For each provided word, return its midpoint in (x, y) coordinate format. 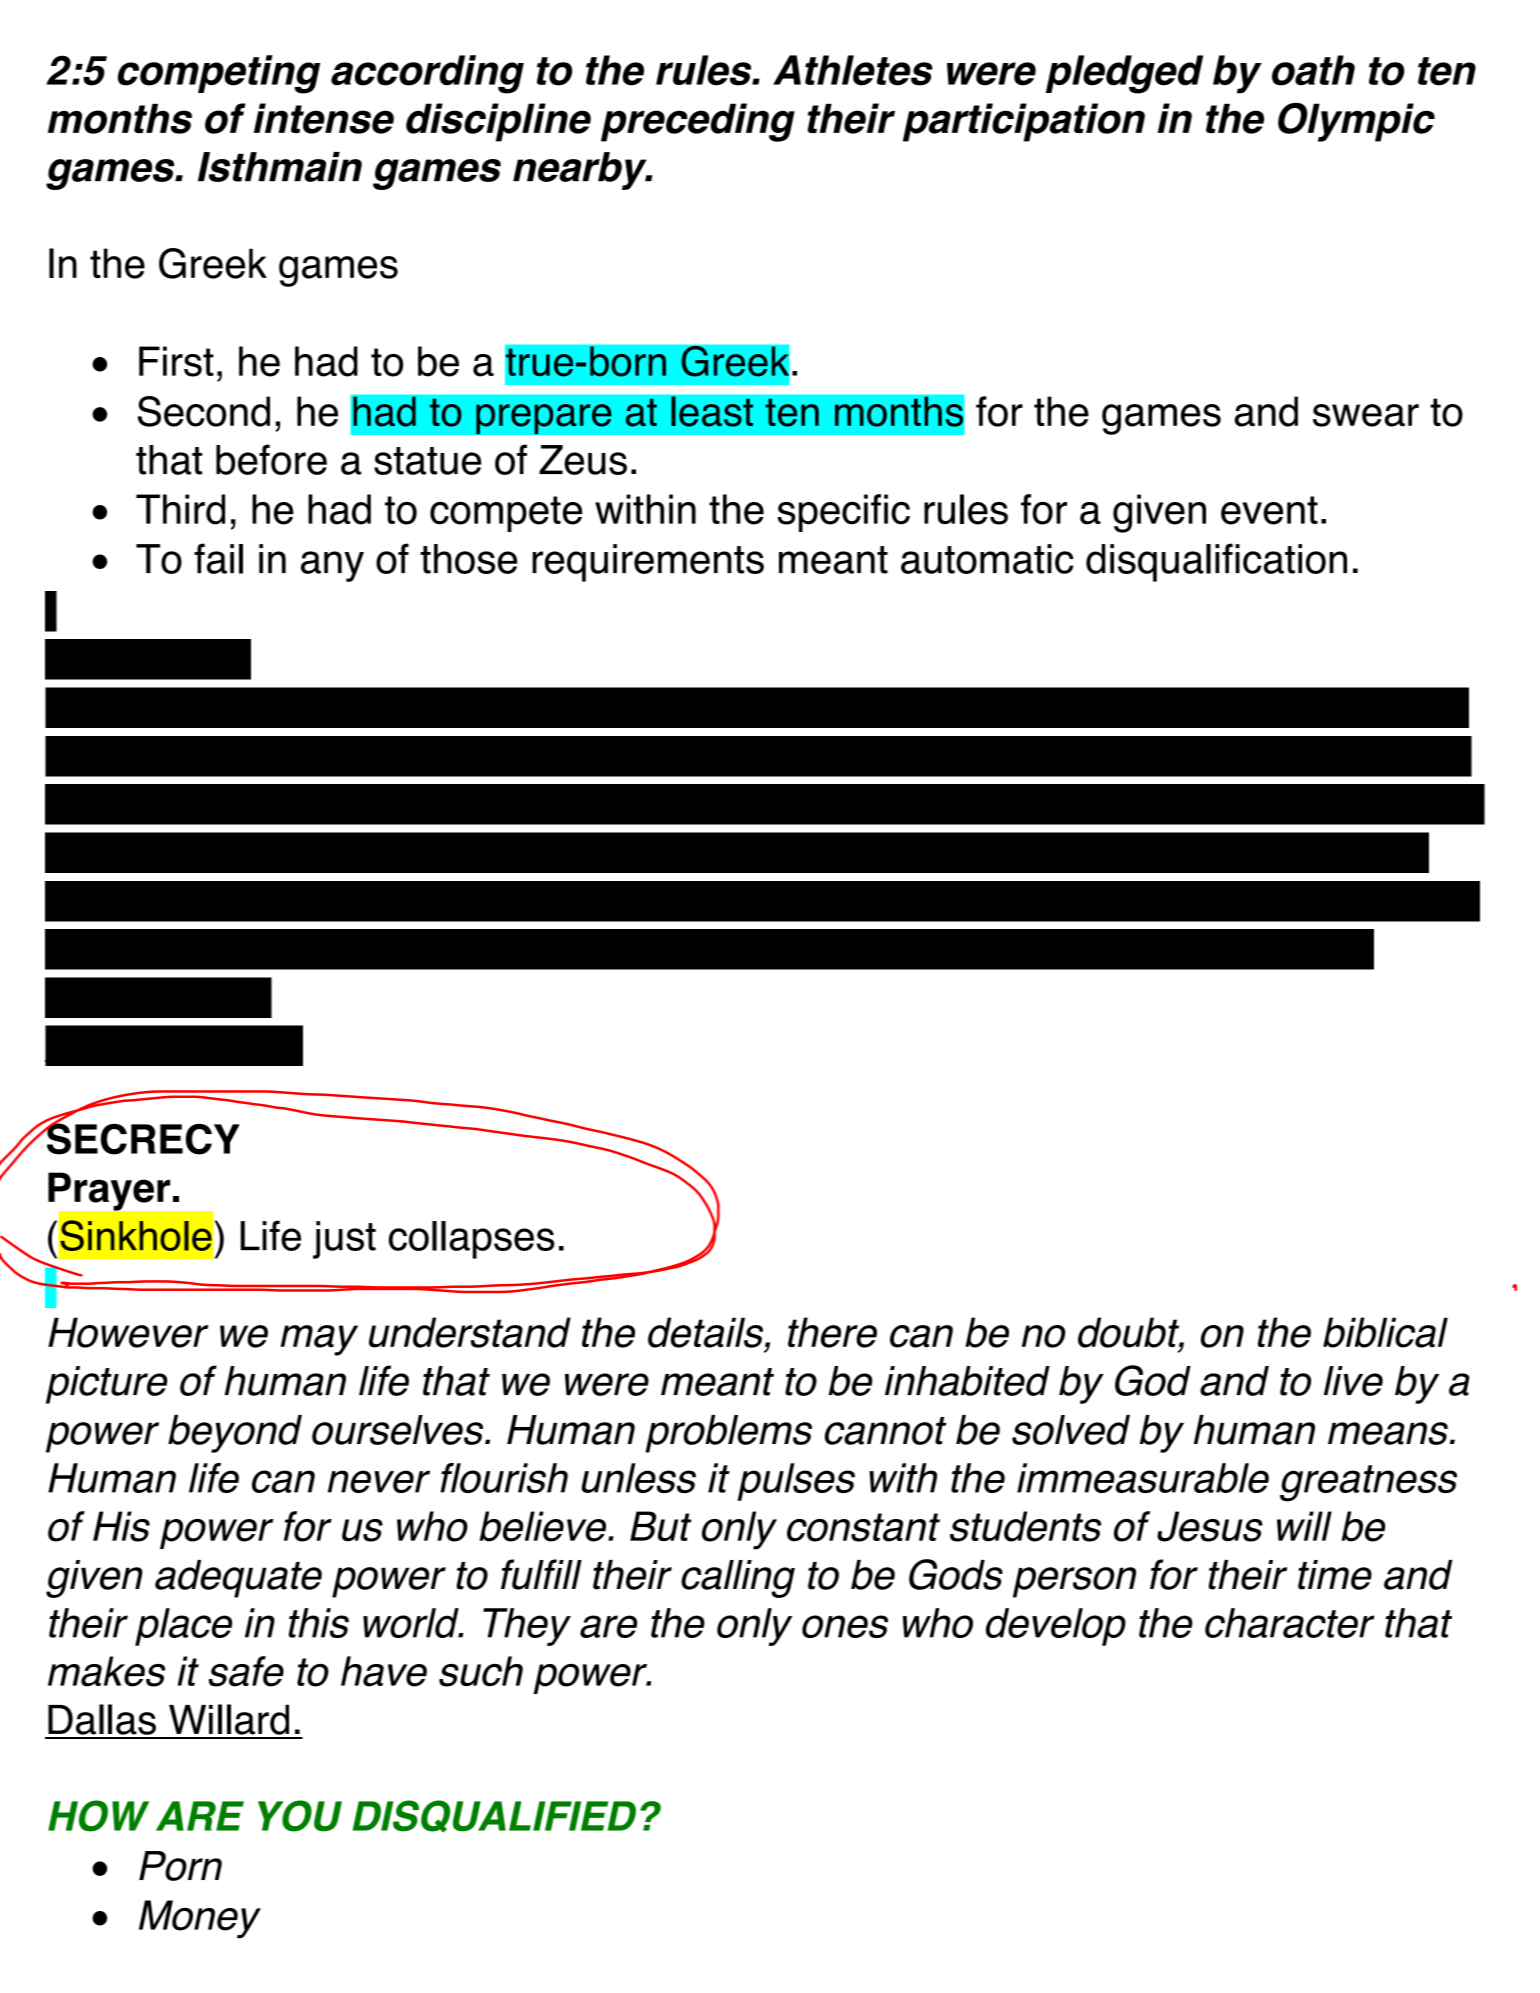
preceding (698, 122)
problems (728, 1434)
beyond (235, 1434)
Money (200, 1919)
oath (1313, 70)
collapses (472, 1240)
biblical (1385, 1332)
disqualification (1216, 562)
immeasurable (1143, 1478)
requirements (648, 563)
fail (218, 558)
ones (845, 1626)
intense (324, 118)
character (1290, 1623)
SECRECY (142, 1138)
